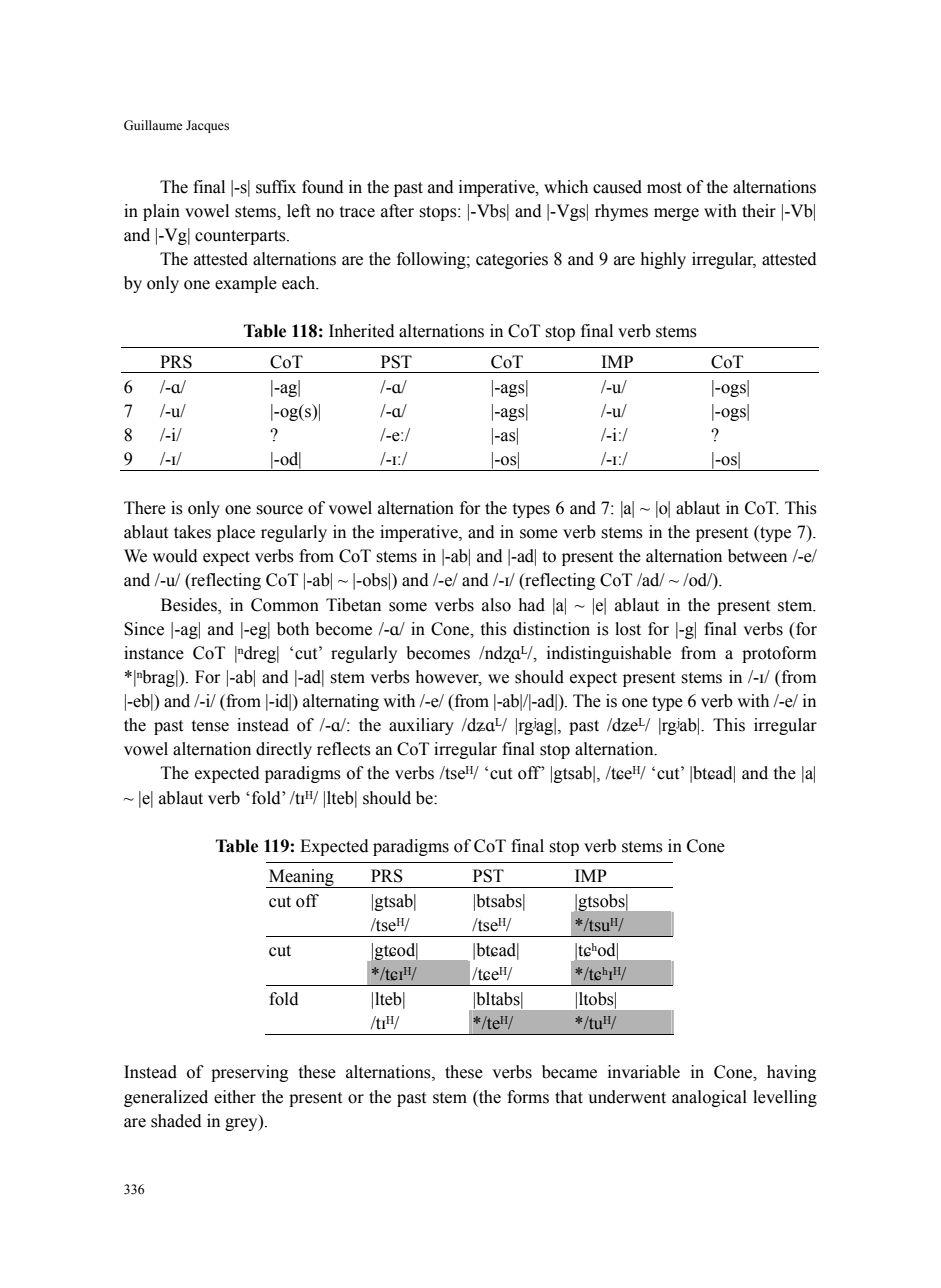 The width and height of the screenshot is (941, 1288). What do you see at coordinates (663, 260) in the screenshot?
I see `highly` at bounding box center [663, 260].
